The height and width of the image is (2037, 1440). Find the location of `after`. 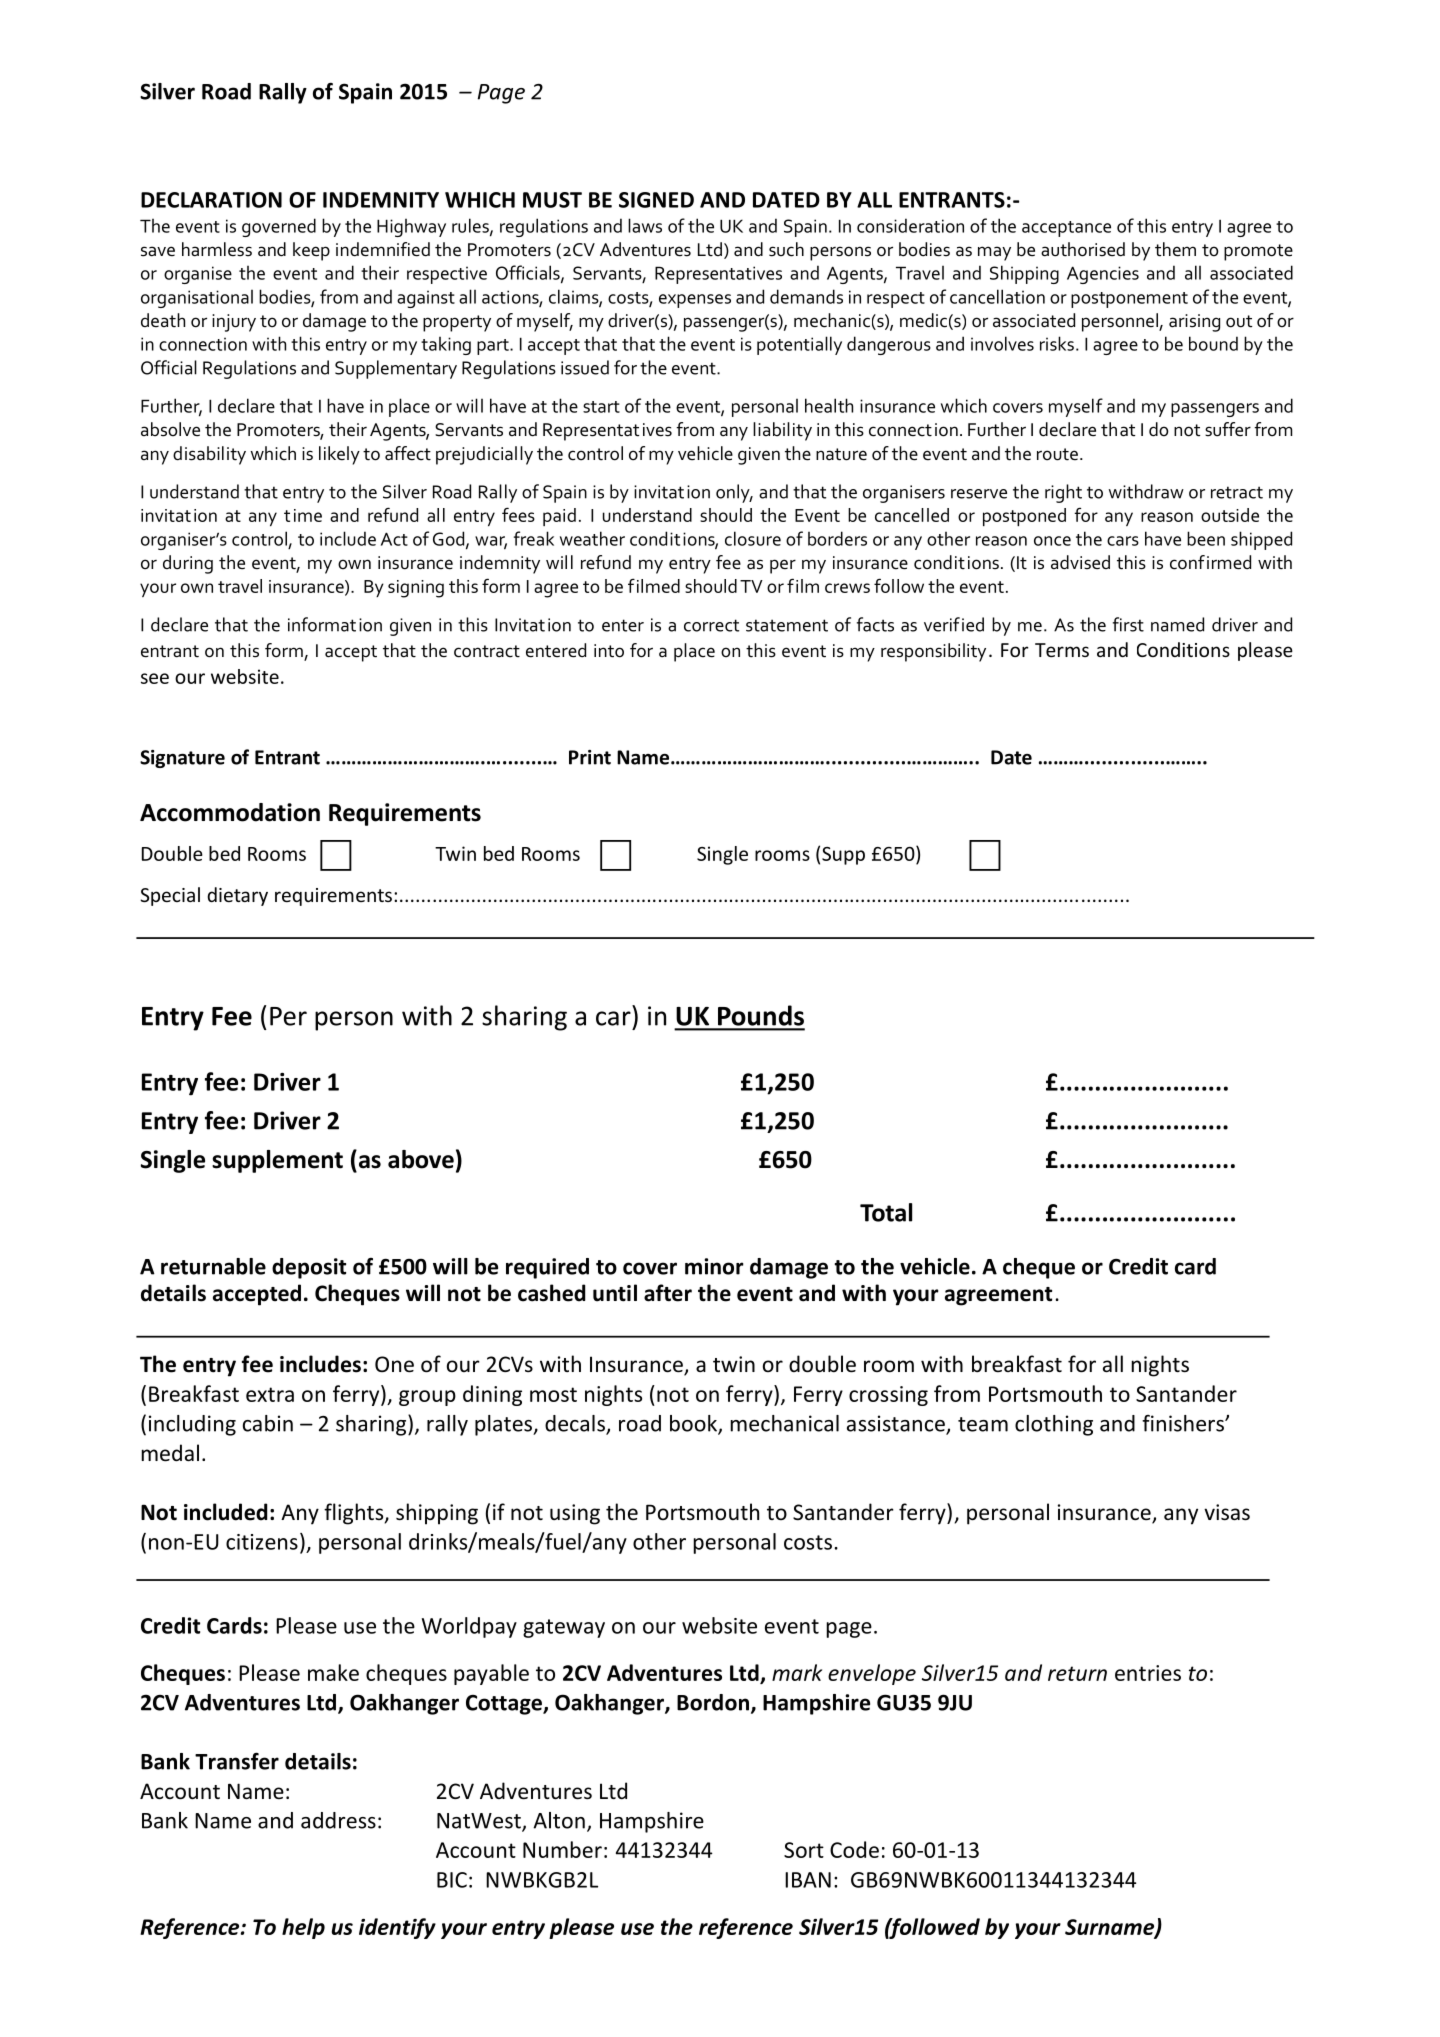

after is located at coordinates (668, 1293).
